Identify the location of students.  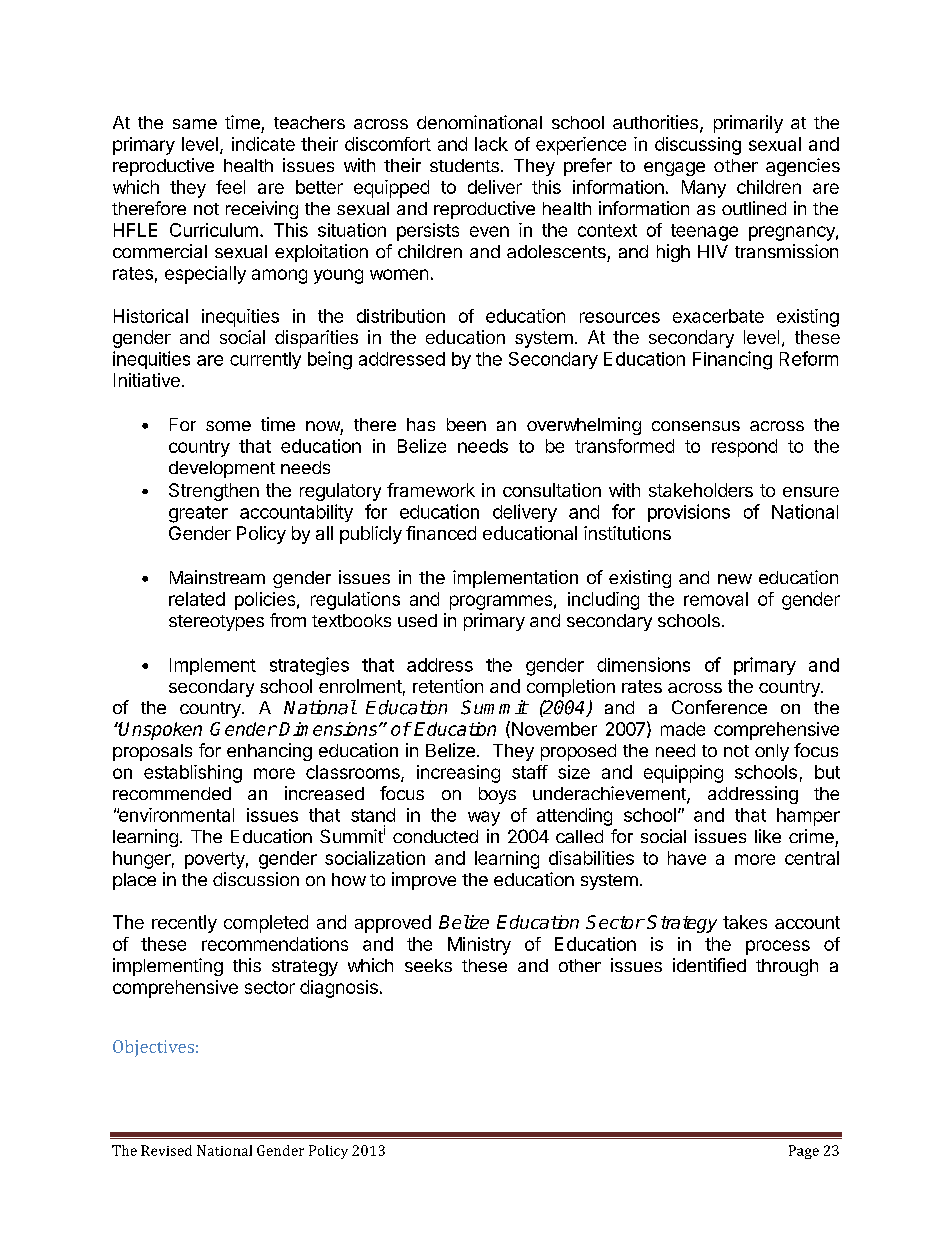
(464, 165).
